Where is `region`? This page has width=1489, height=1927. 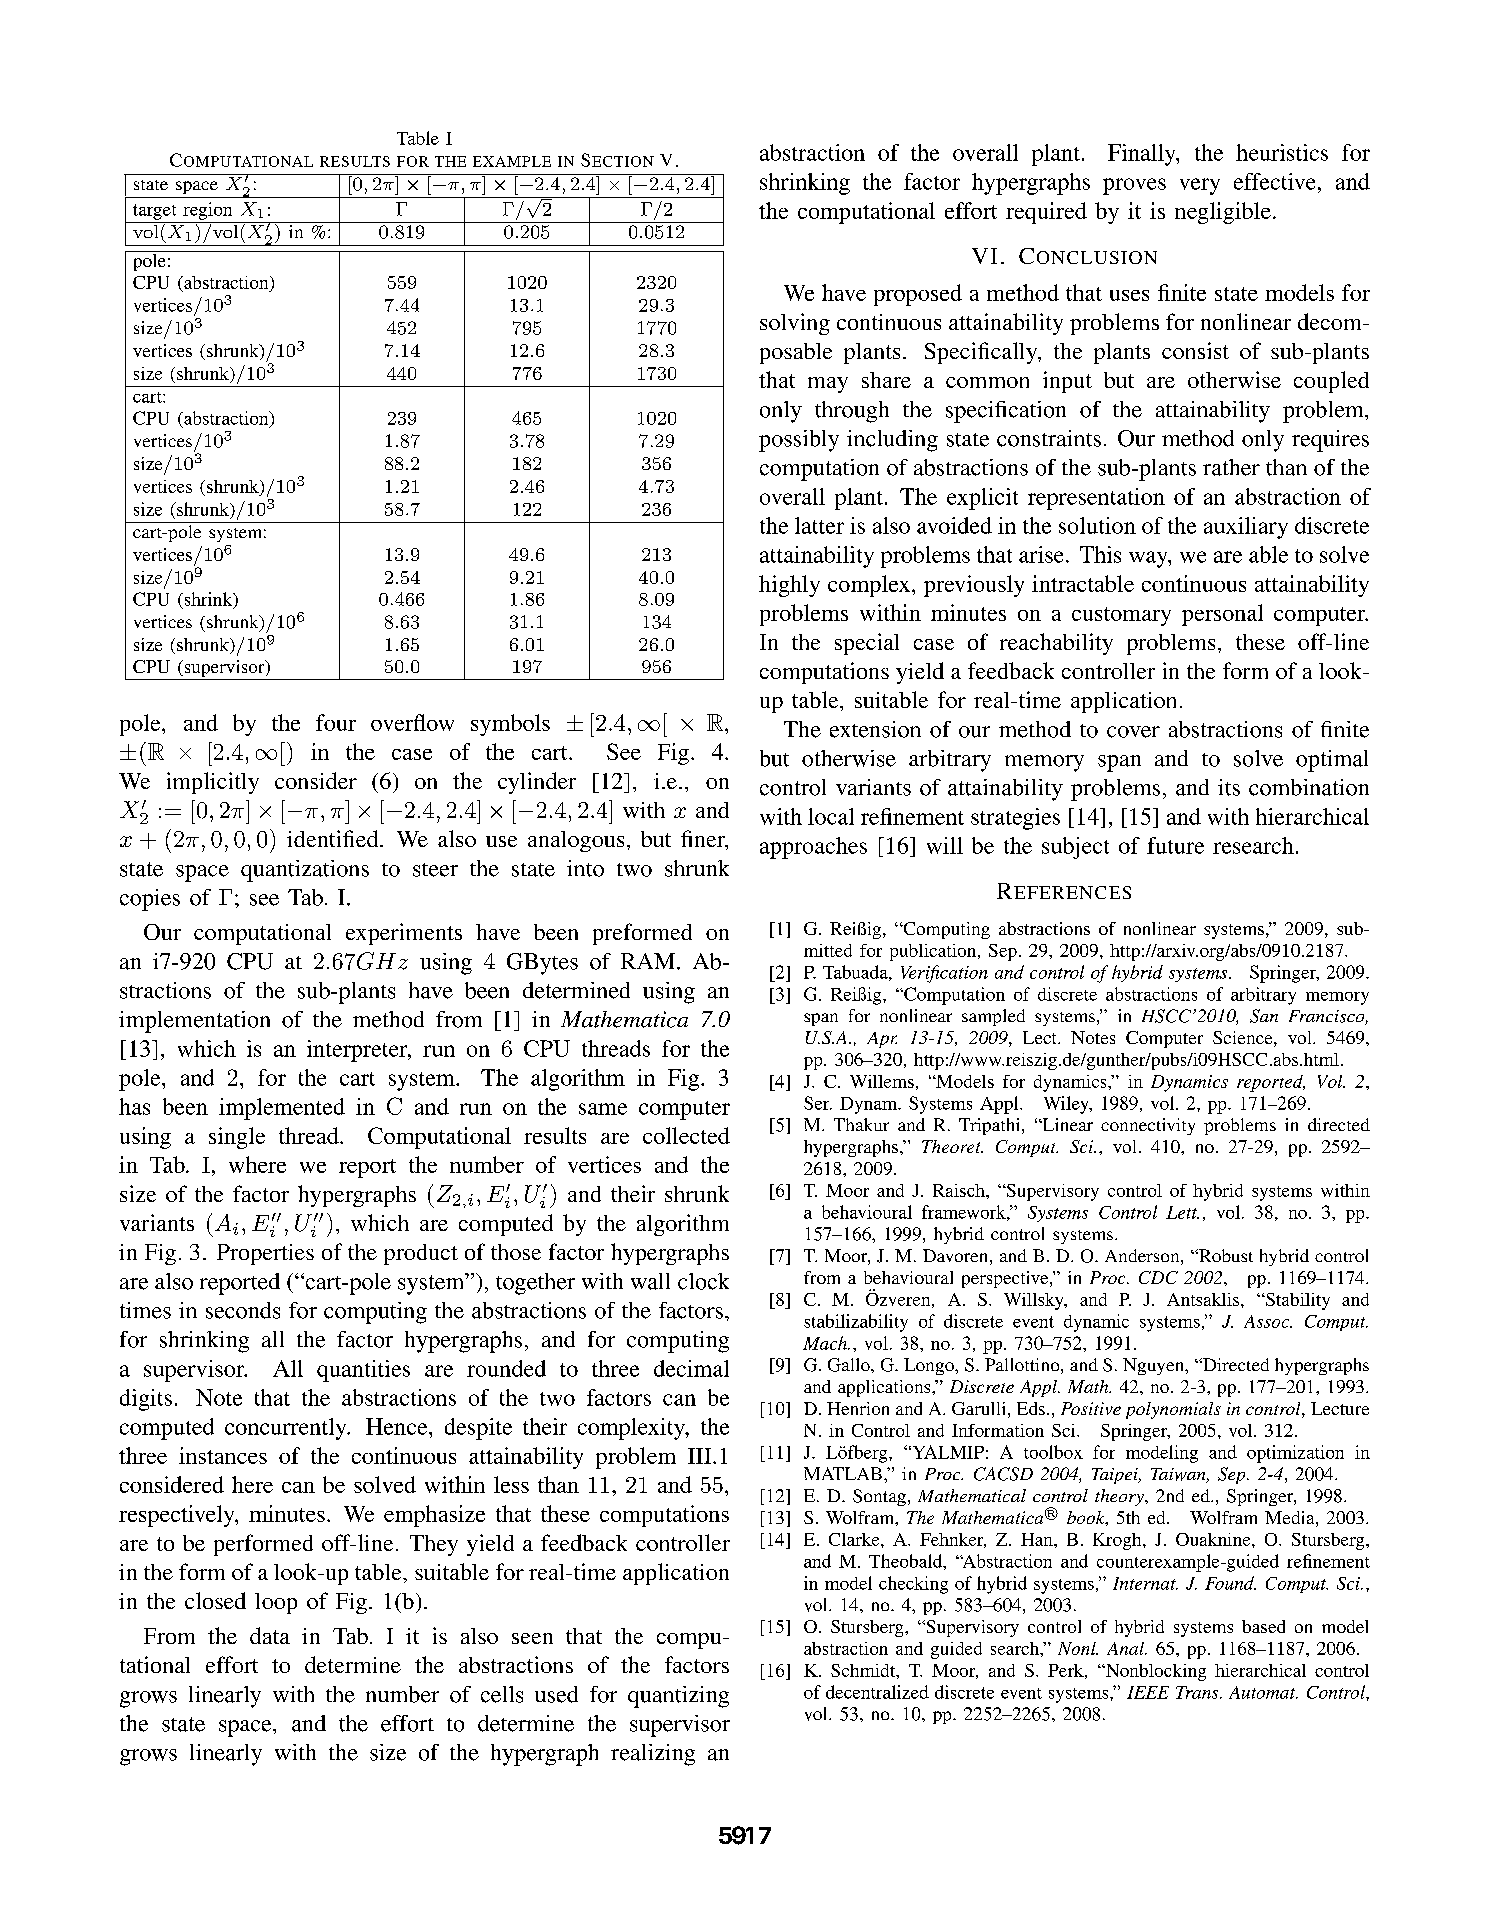 region is located at coordinates (207, 211).
